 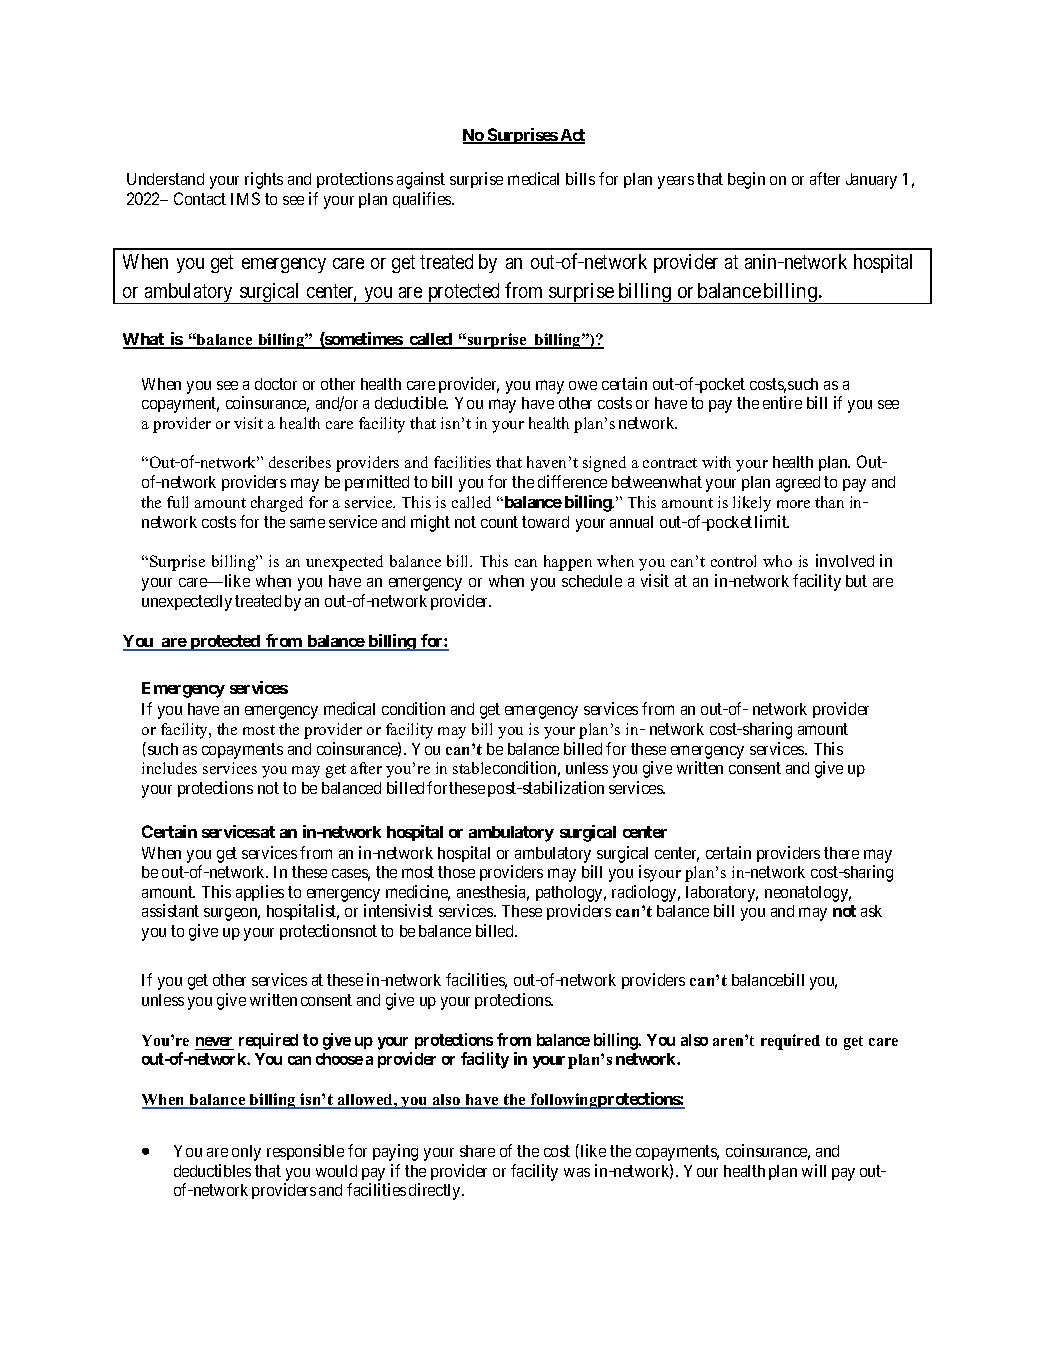 What do you see at coordinates (841, 853) in the page?
I see `there` at bounding box center [841, 853].
